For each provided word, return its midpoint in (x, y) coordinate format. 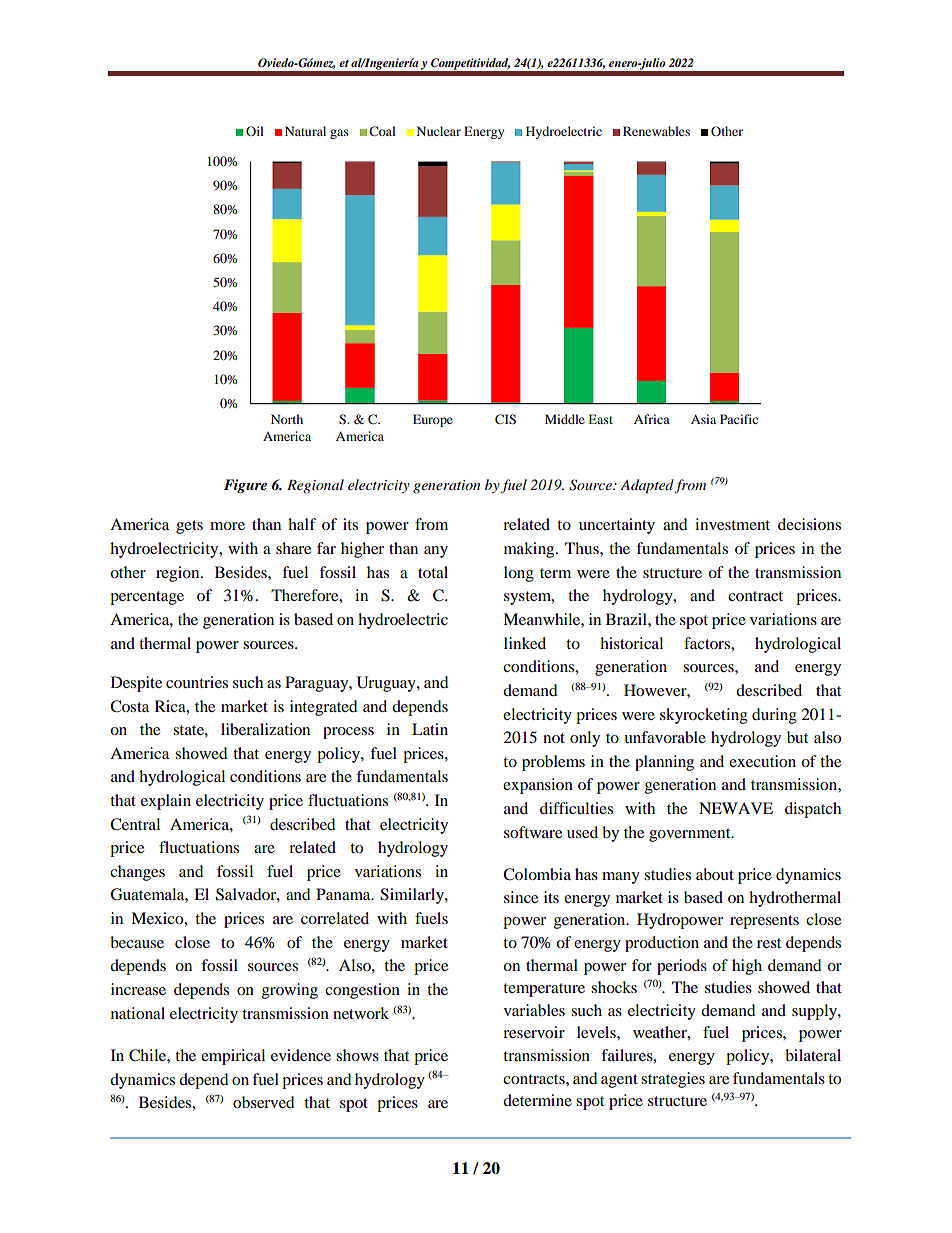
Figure (245, 486)
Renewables (656, 131)
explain (166, 802)
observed (264, 1102)
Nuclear (439, 131)
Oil (255, 131)
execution (762, 761)
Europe (433, 420)
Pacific (739, 419)
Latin (430, 729)
